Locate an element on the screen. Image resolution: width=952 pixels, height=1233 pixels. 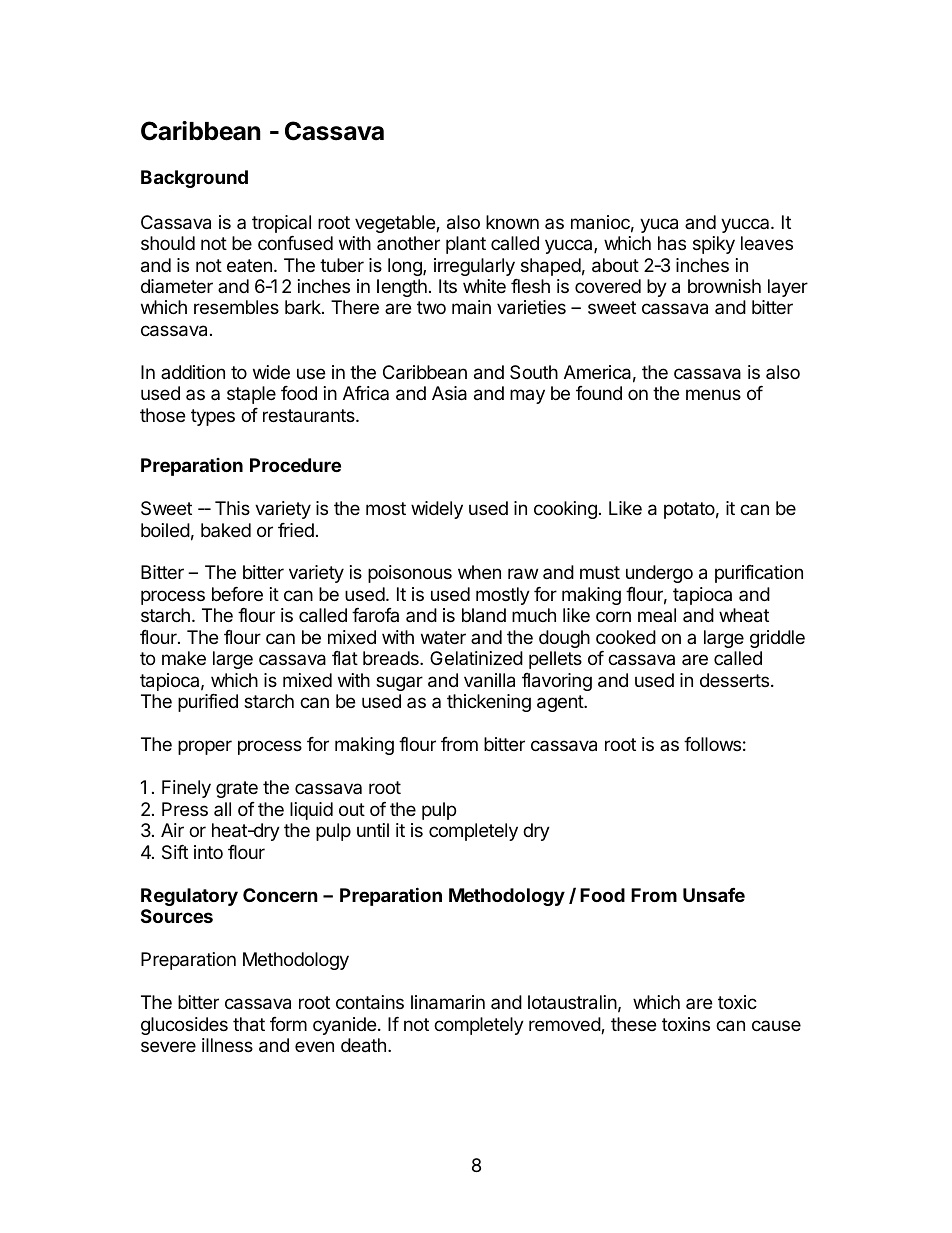
bland is located at coordinates (484, 615).
